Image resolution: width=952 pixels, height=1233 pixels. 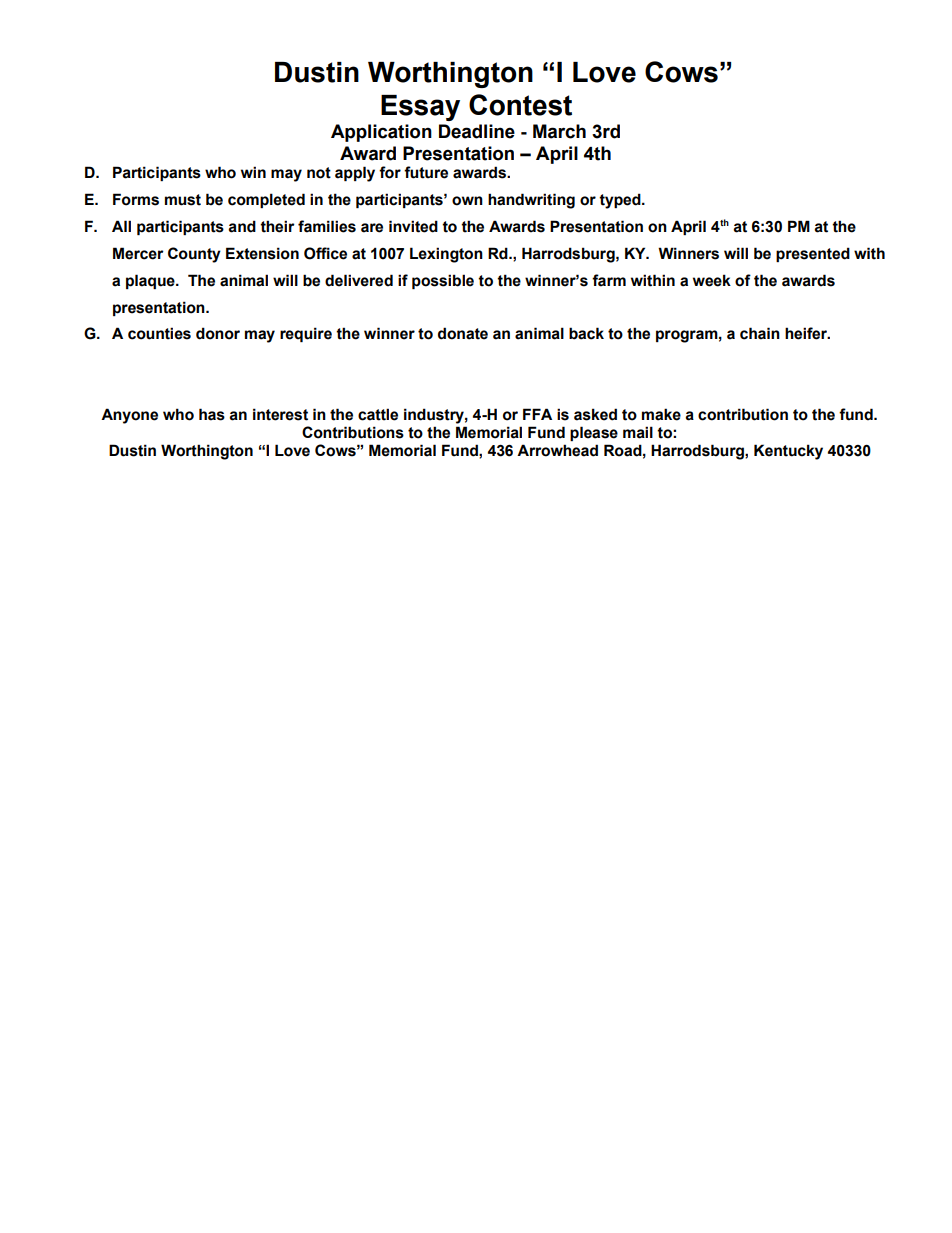 I want to click on Essay, so click(x=420, y=108).
